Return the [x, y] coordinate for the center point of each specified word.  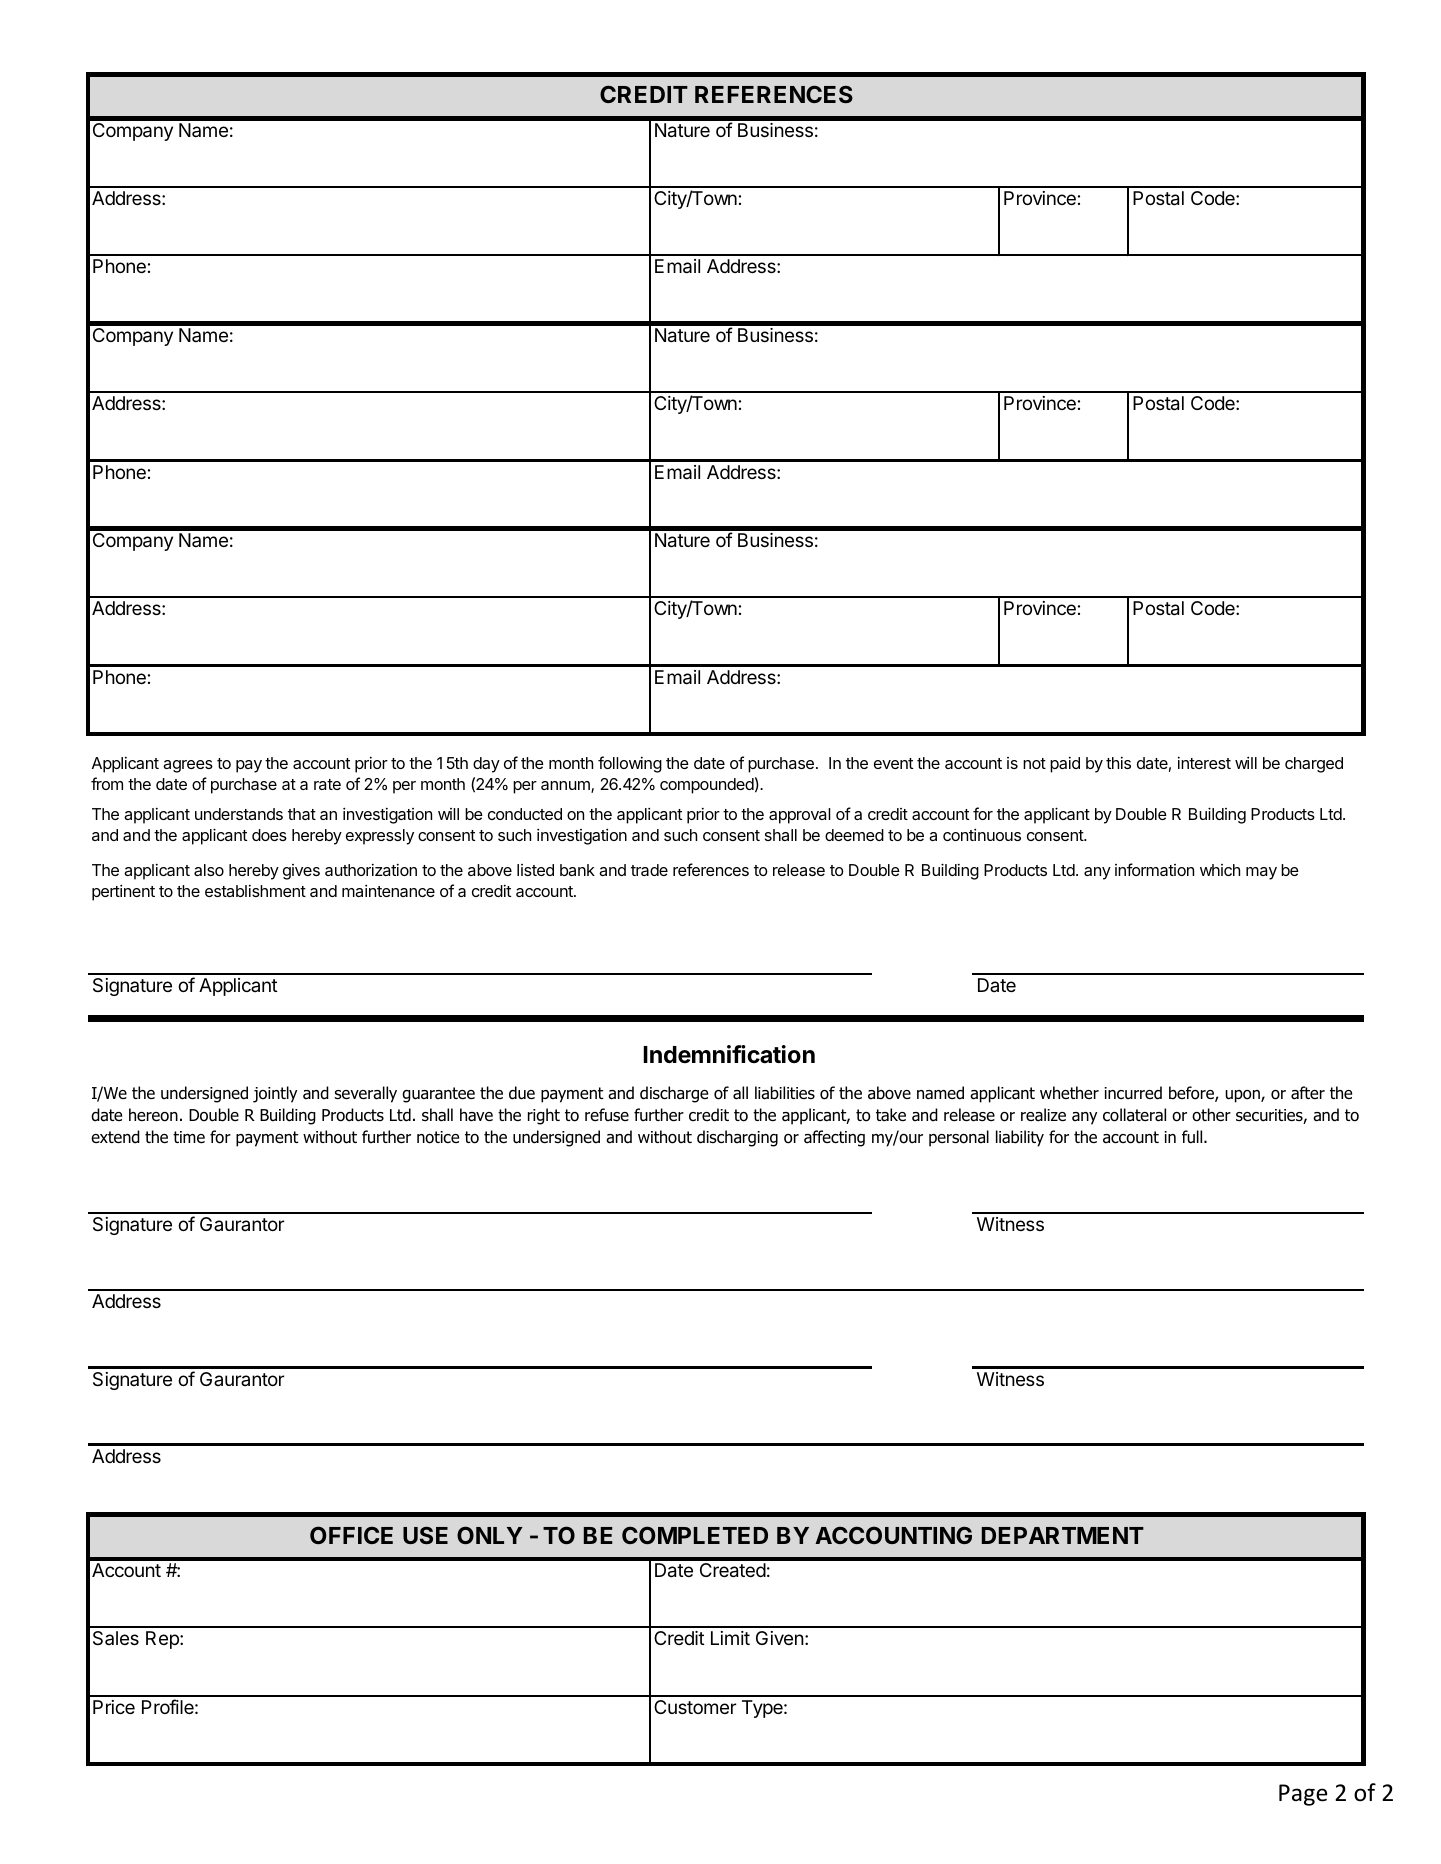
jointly [275, 1094]
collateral [1134, 1115]
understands [239, 814]
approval [800, 816]
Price [114, 1707]
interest [1204, 763]
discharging [737, 1138]
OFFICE [351, 1535]
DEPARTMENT [1063, 1535]
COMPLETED [695, 1535]
